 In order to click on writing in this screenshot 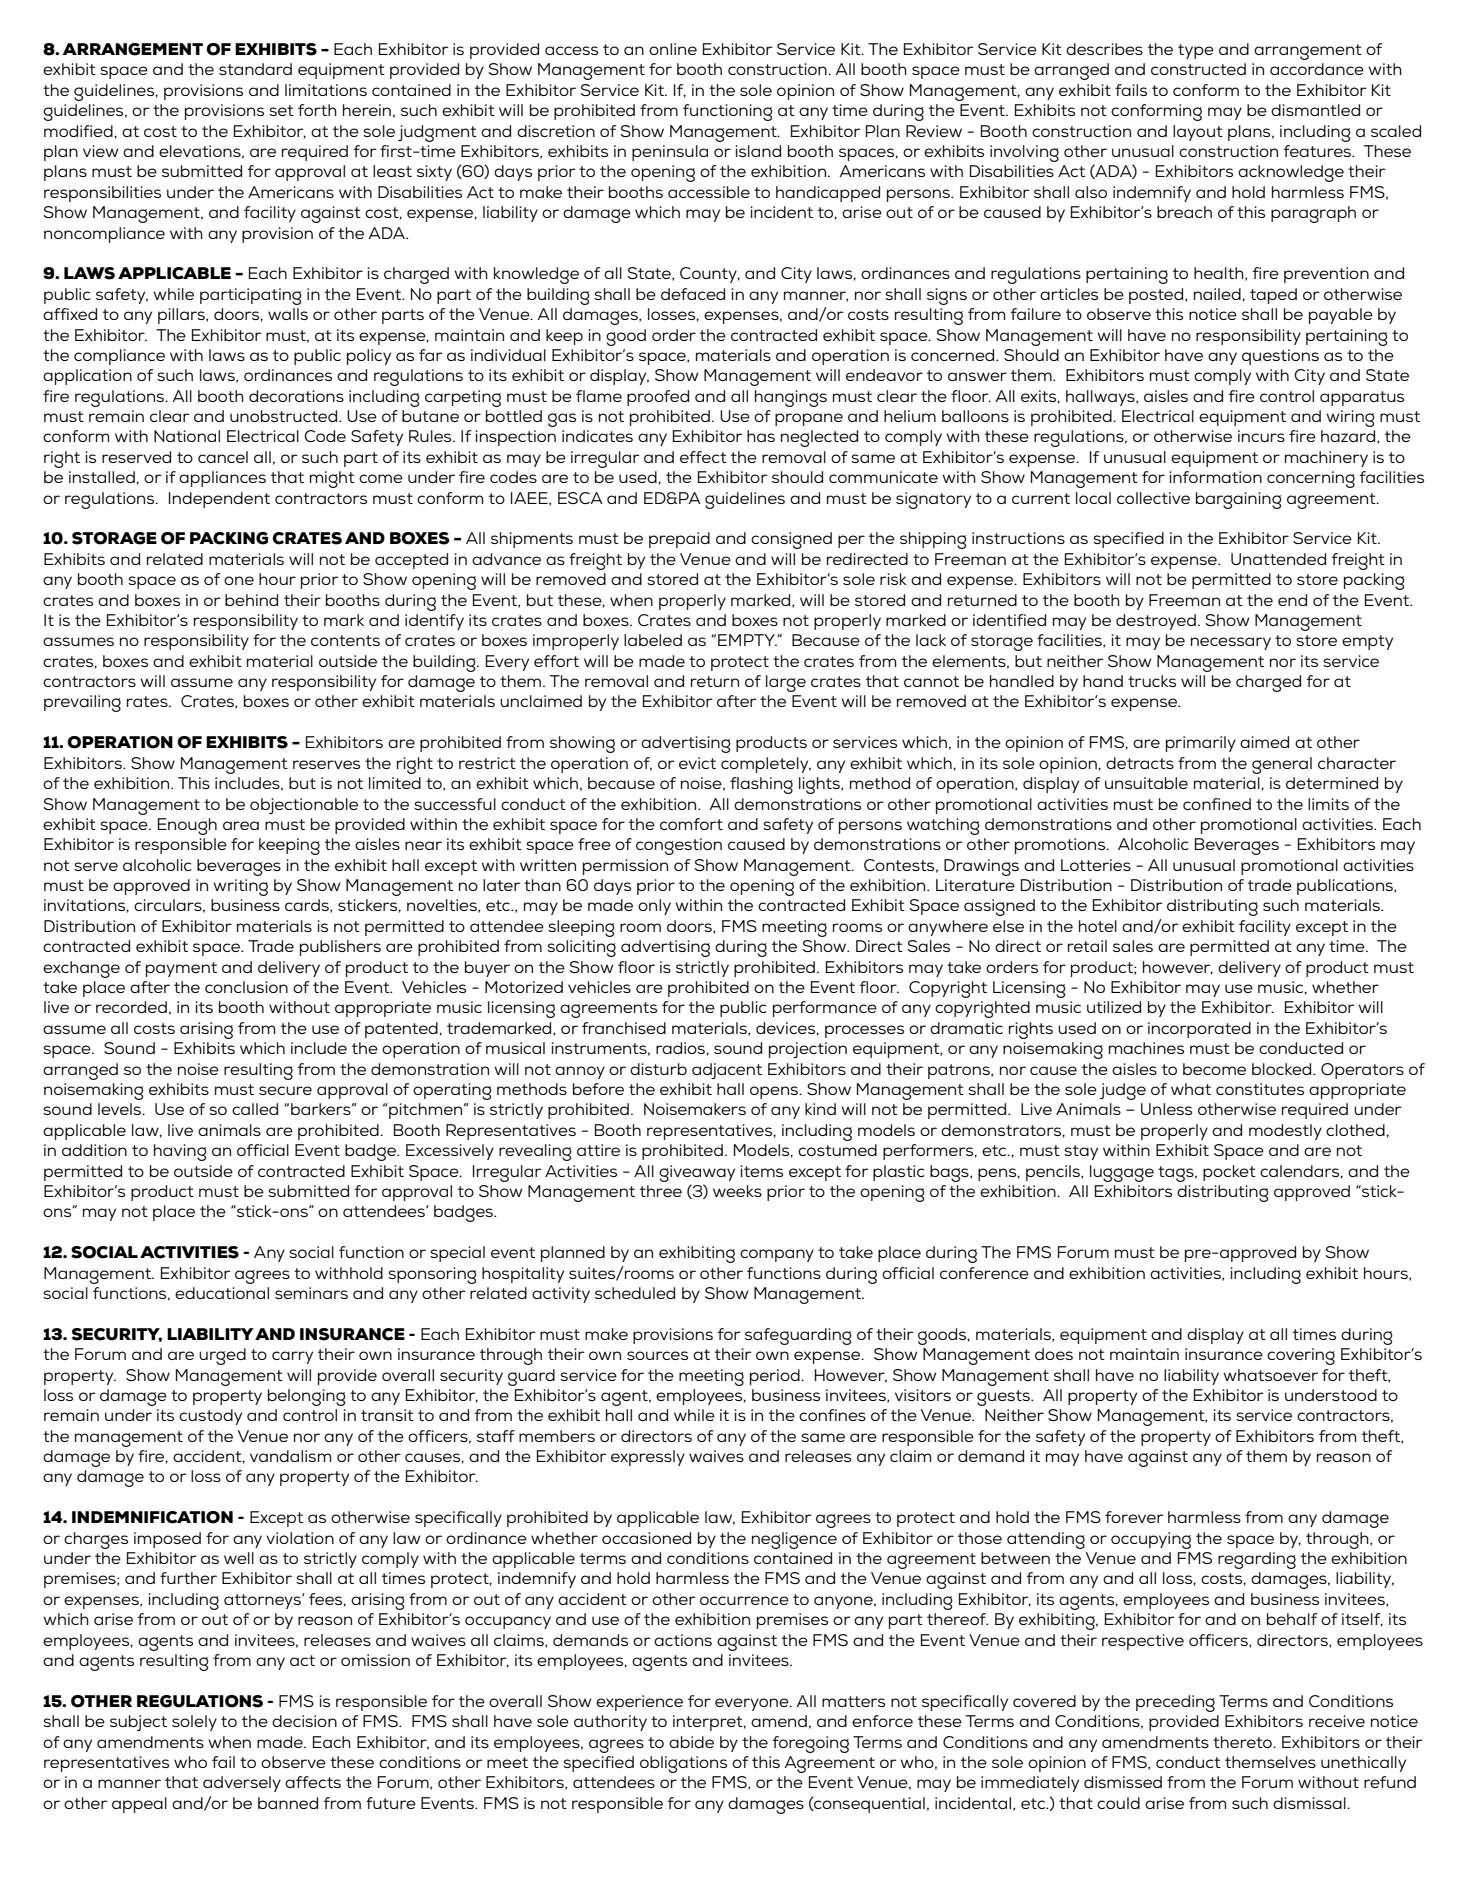, I will do `click(240, 887)`.
